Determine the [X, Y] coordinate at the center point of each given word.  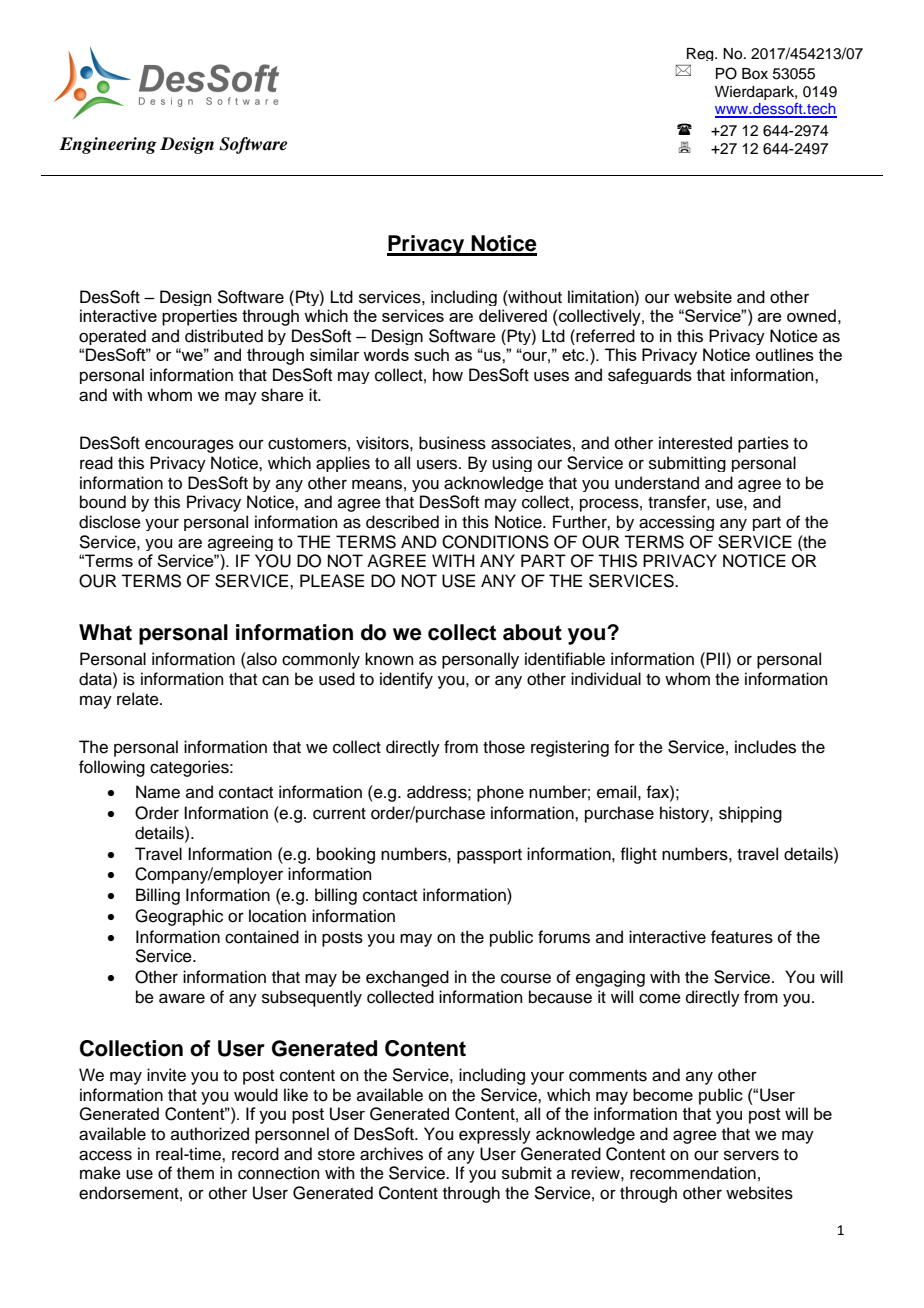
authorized [210, 1134]
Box [755, 73]
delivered [513, 315]
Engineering [108, 145]
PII [716, 658]
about [532, 632]
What [105, 632]
